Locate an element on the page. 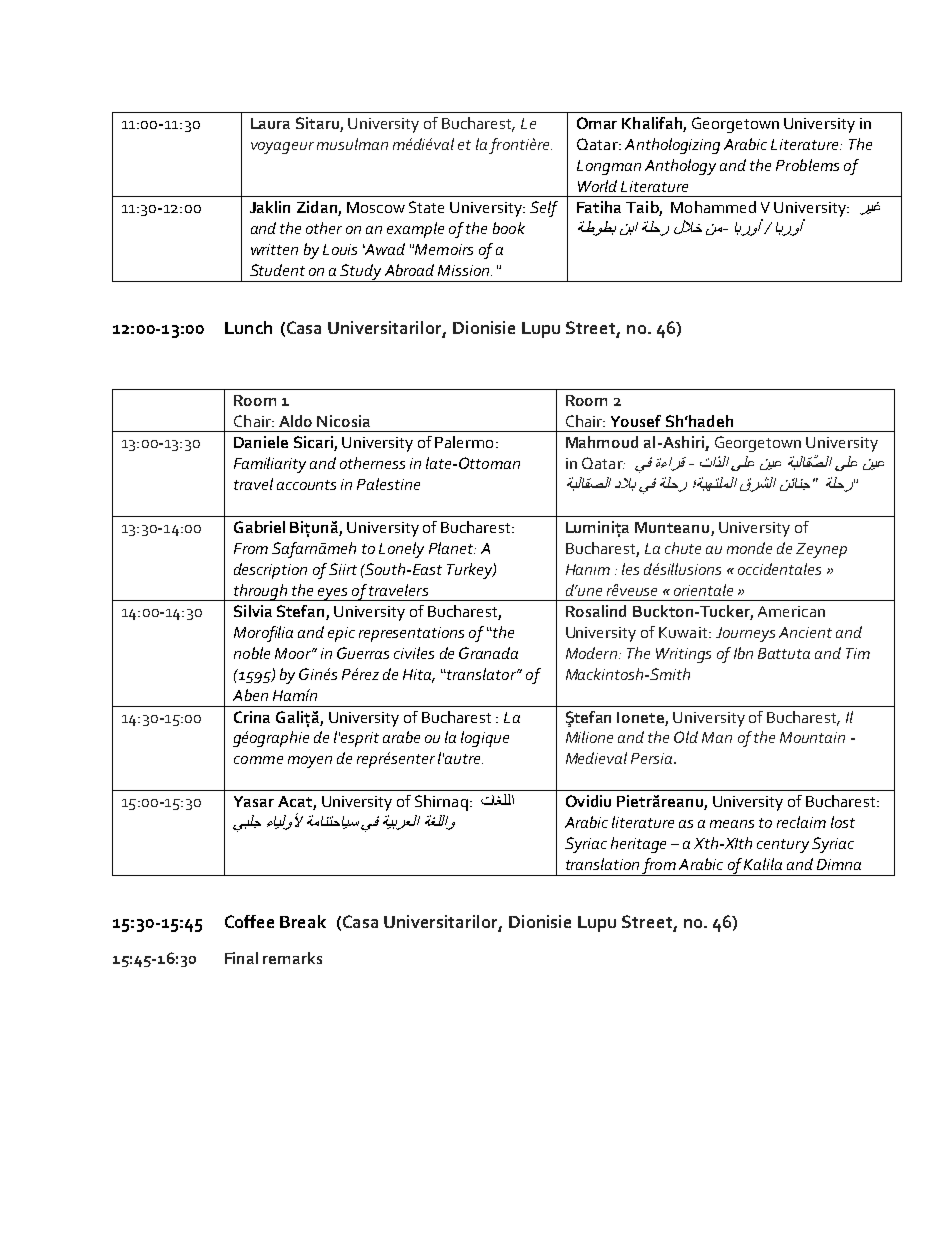 Image resolution: width=952 pixels, height=1233 pixels. Rosalind is located at coordinates (596, 611).
